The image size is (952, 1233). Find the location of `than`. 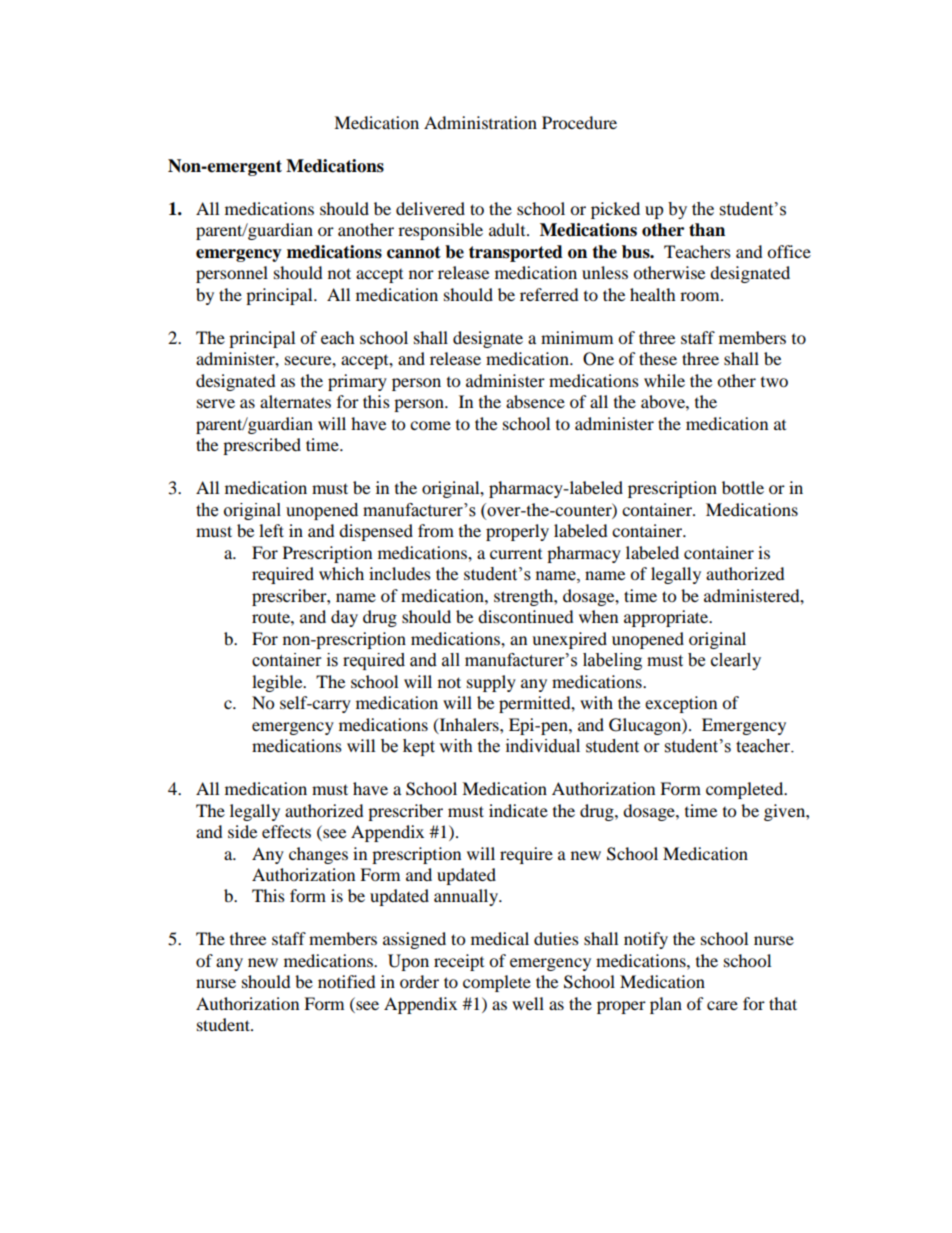

than is located at coordinates (707, 230).
